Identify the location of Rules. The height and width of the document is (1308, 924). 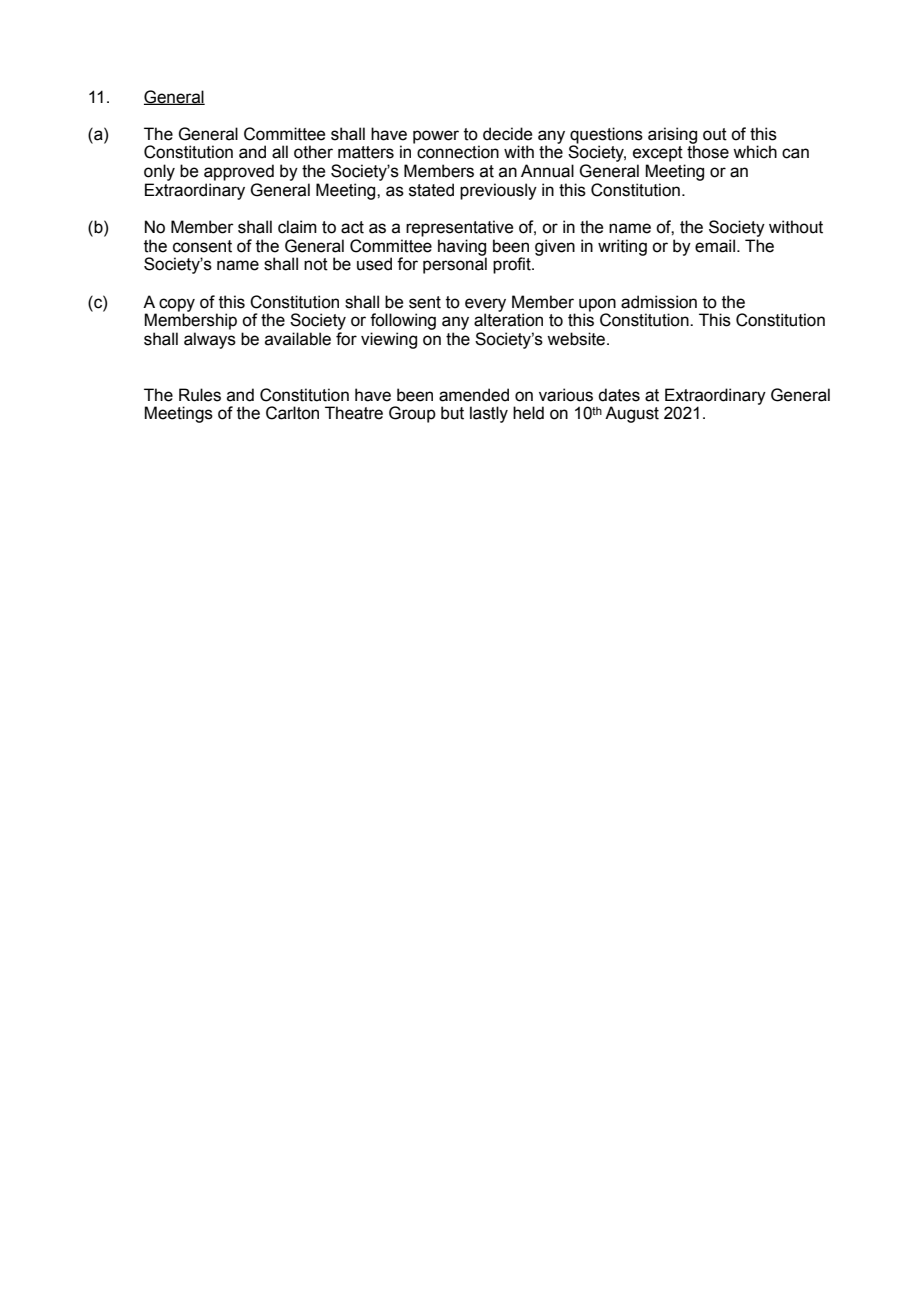
(200, 395).
